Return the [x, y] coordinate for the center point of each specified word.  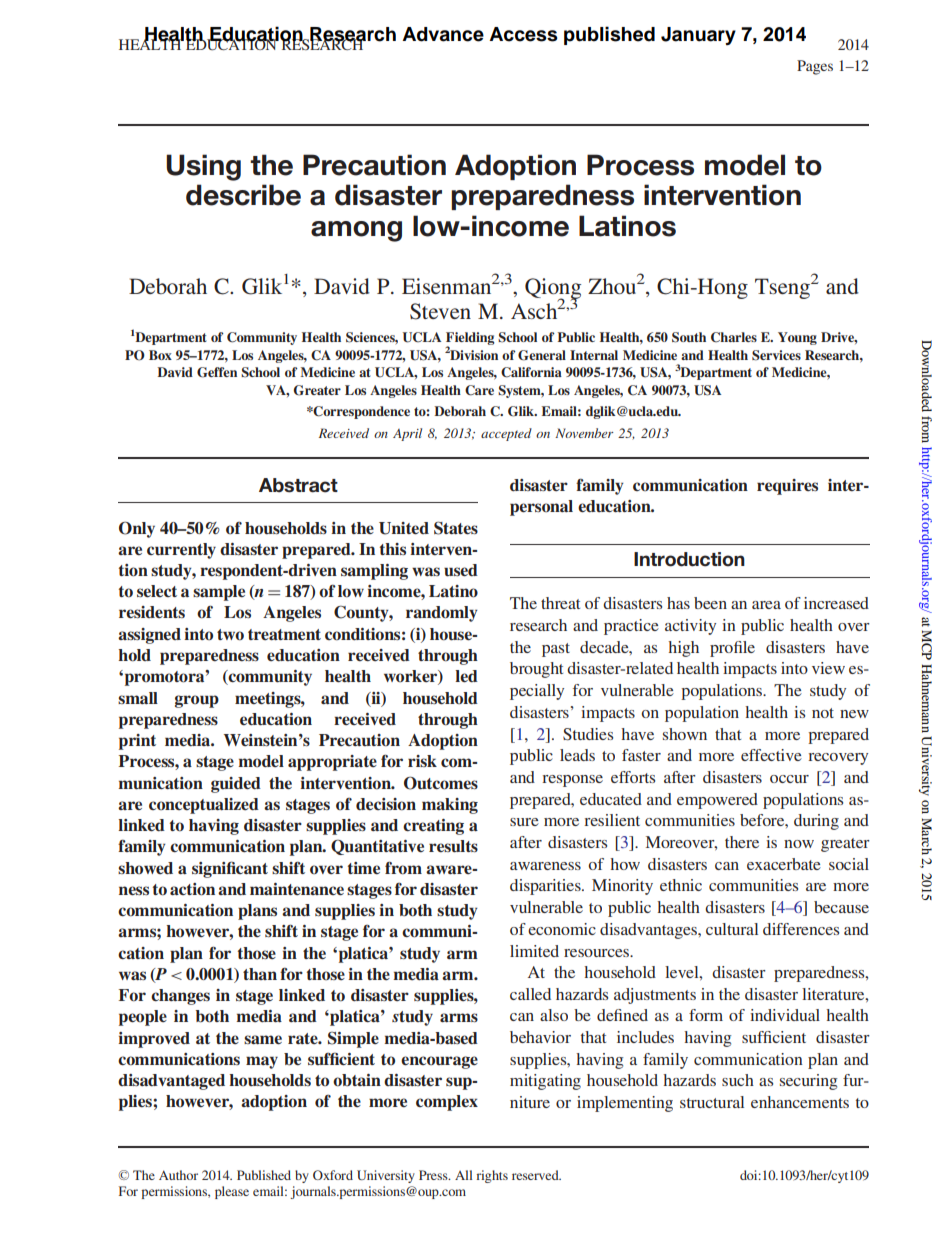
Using [203, 167]
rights [492, 1176]
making [450, 806]
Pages [815, 67]
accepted [506, 434]
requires [787, 487]
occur [789, 779]
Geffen [217, 372]
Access [523, 34]
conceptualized [204, 806]
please [232, 1192]
